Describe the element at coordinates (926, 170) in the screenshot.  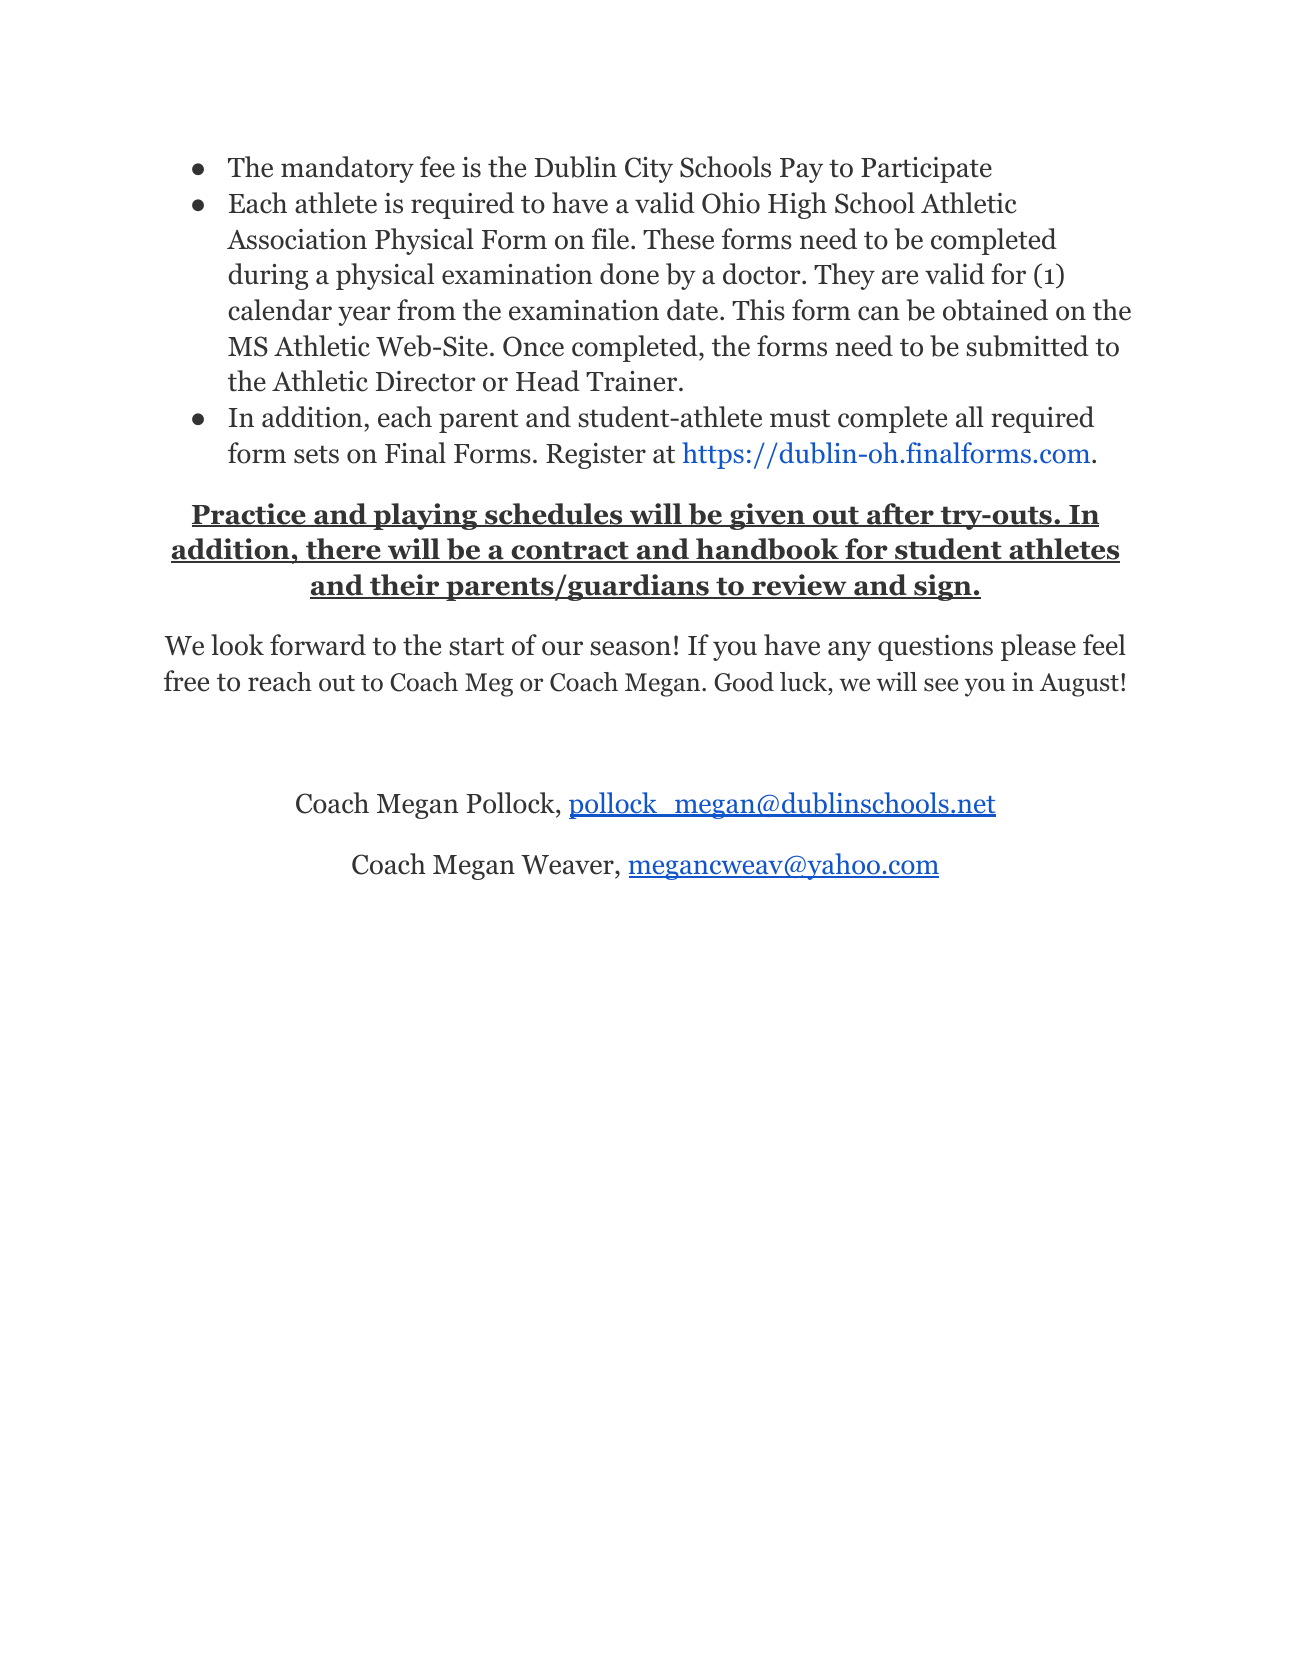
I see `Participate` at that location.
